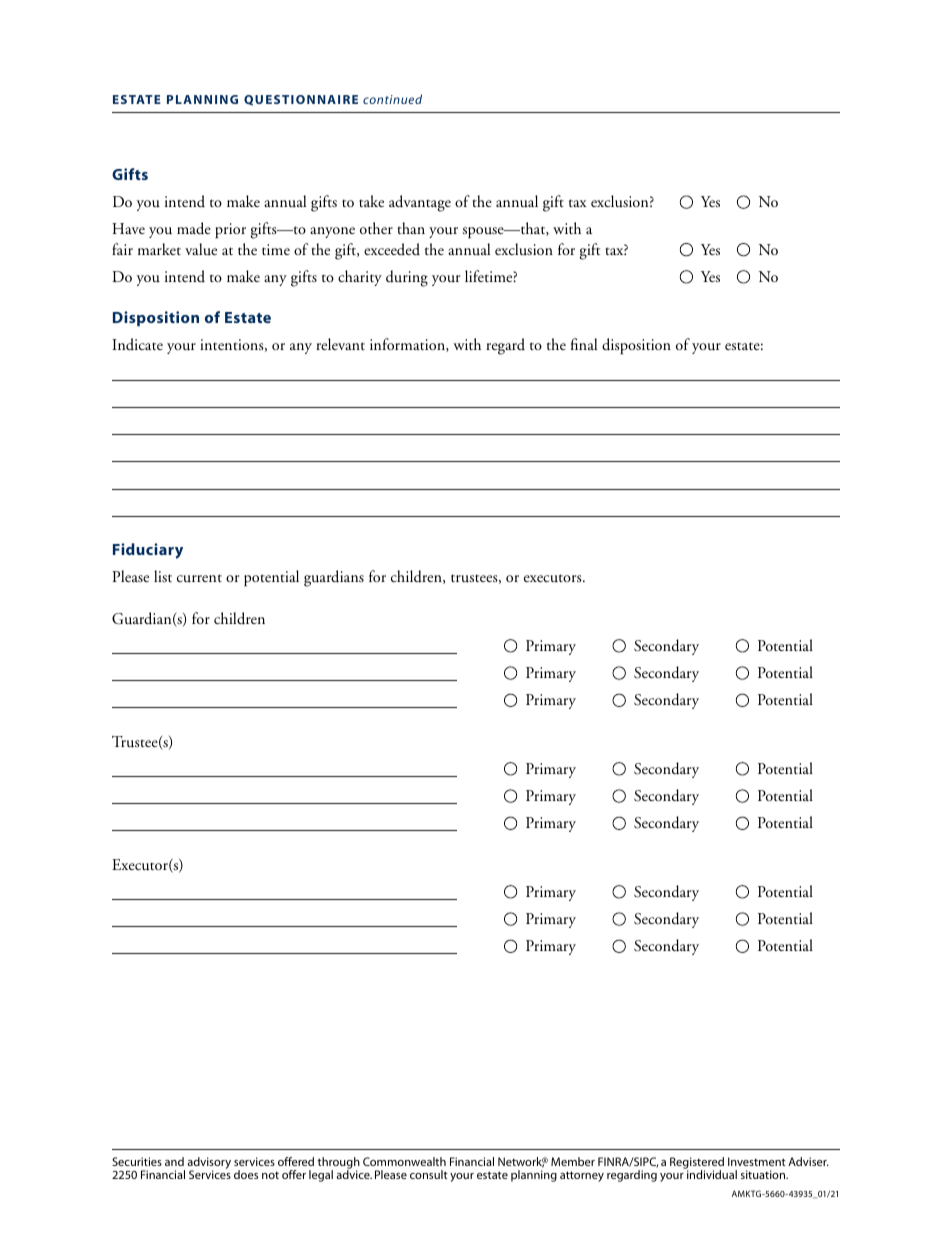 The height and width of the document is (1233, 952). I want to click on Investment, so click(757, 1161).
